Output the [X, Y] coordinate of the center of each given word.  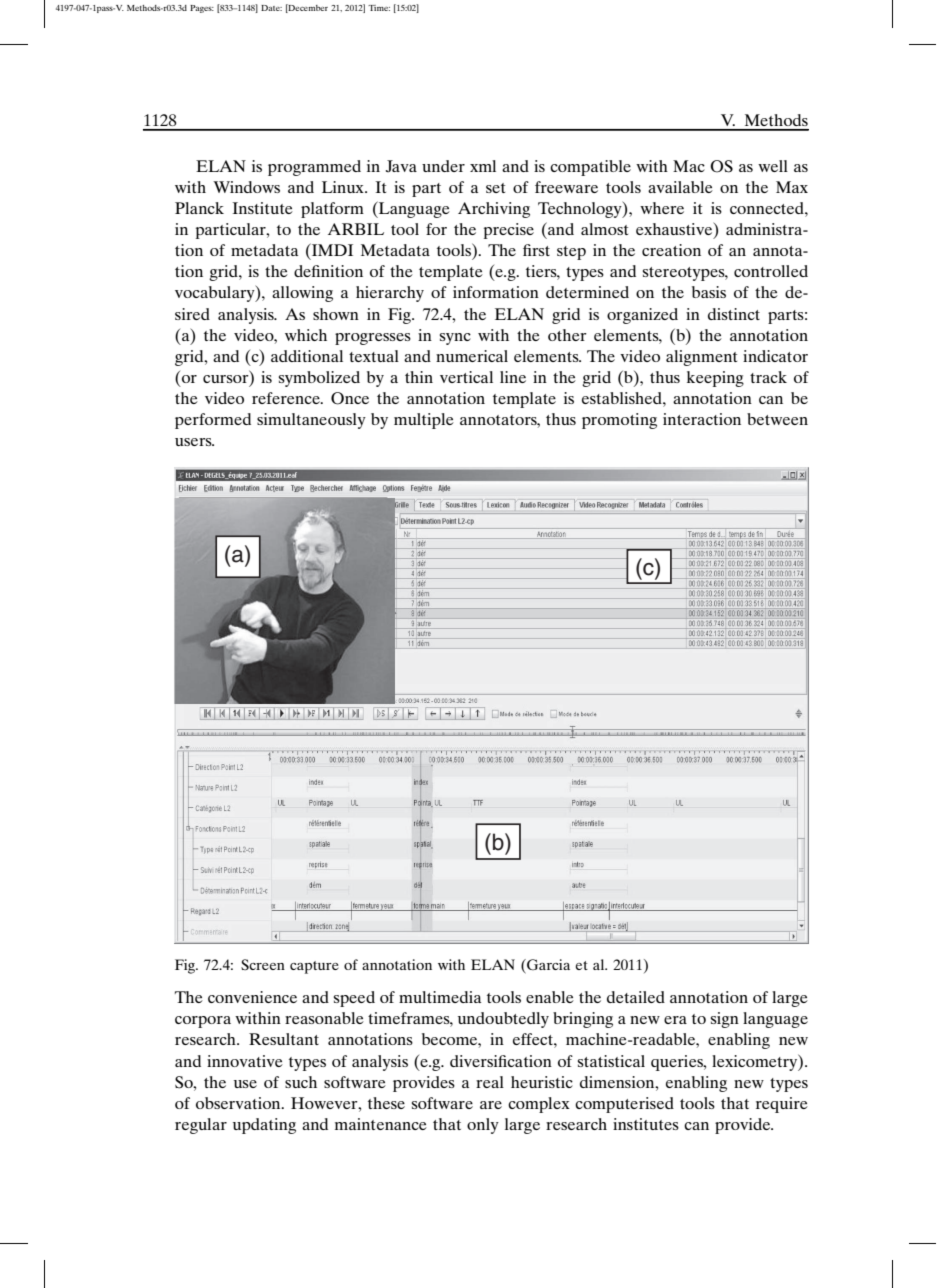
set [495, 188]
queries [678, 1063]
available [680, 187]
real [490, 1082]
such [301, 1082]
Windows [246, 187]
